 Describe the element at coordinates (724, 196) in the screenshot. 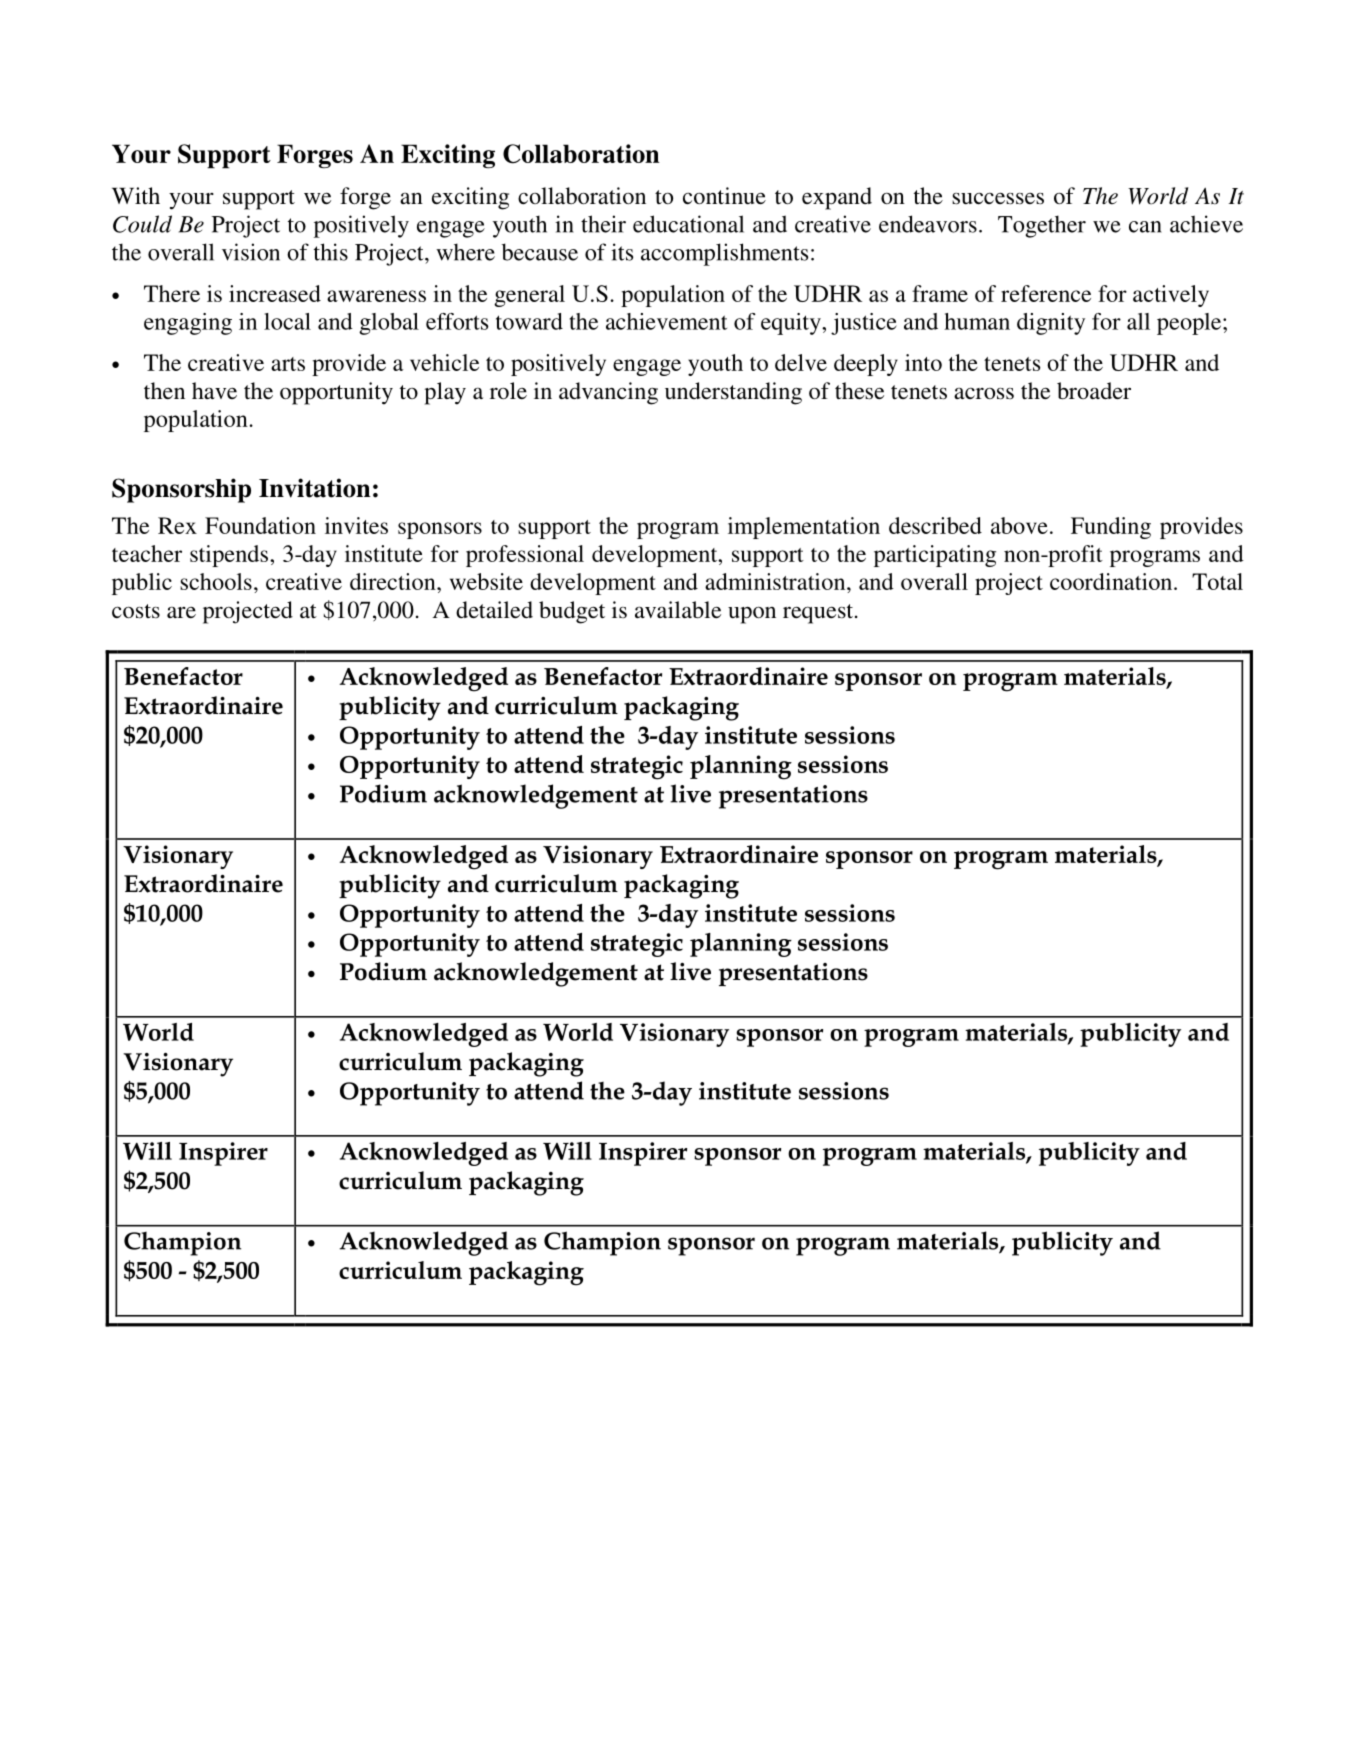

I see `continue` at that location.
